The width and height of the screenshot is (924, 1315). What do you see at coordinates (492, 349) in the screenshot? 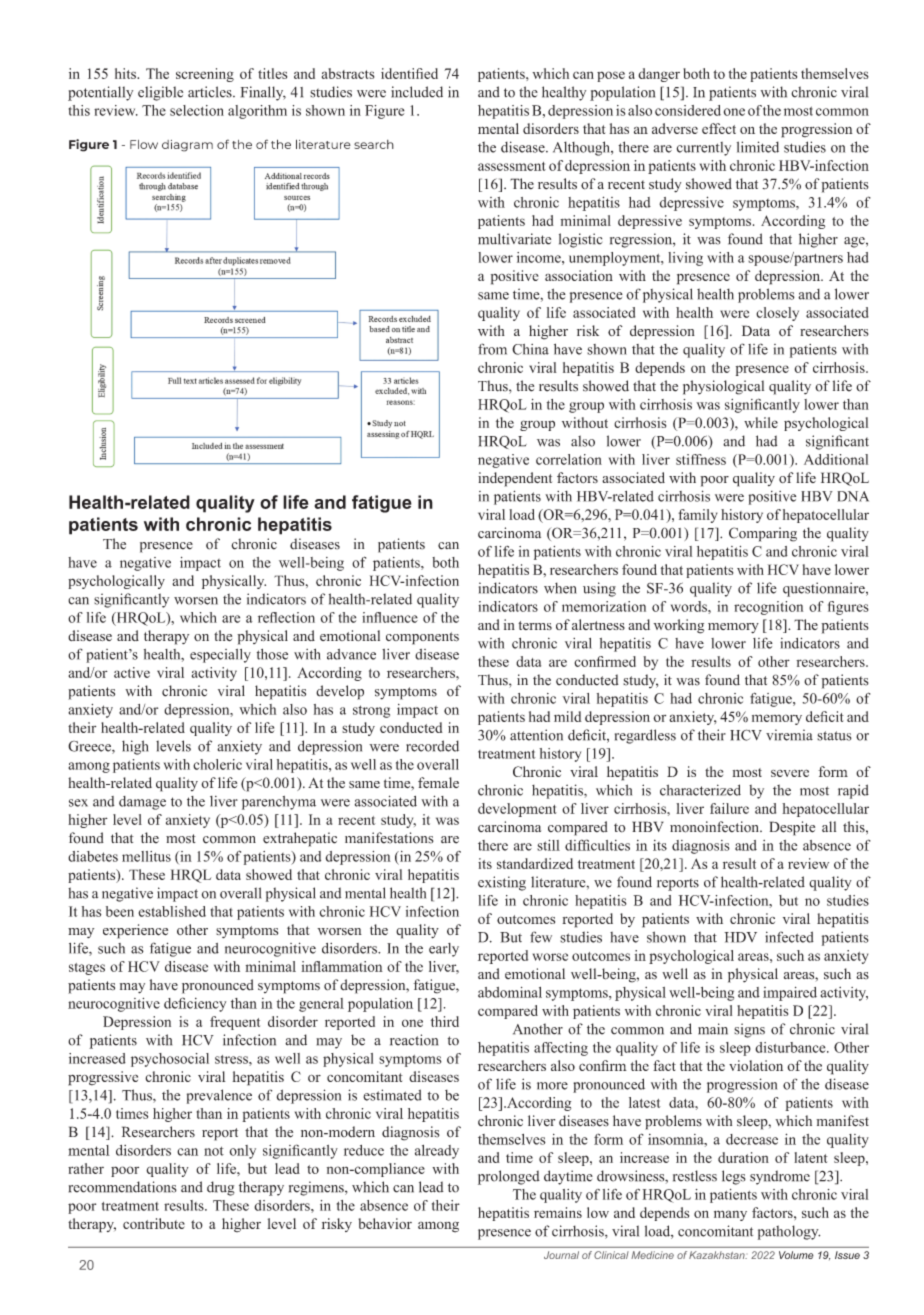
I see `from` at bounding box center [492, 349].
